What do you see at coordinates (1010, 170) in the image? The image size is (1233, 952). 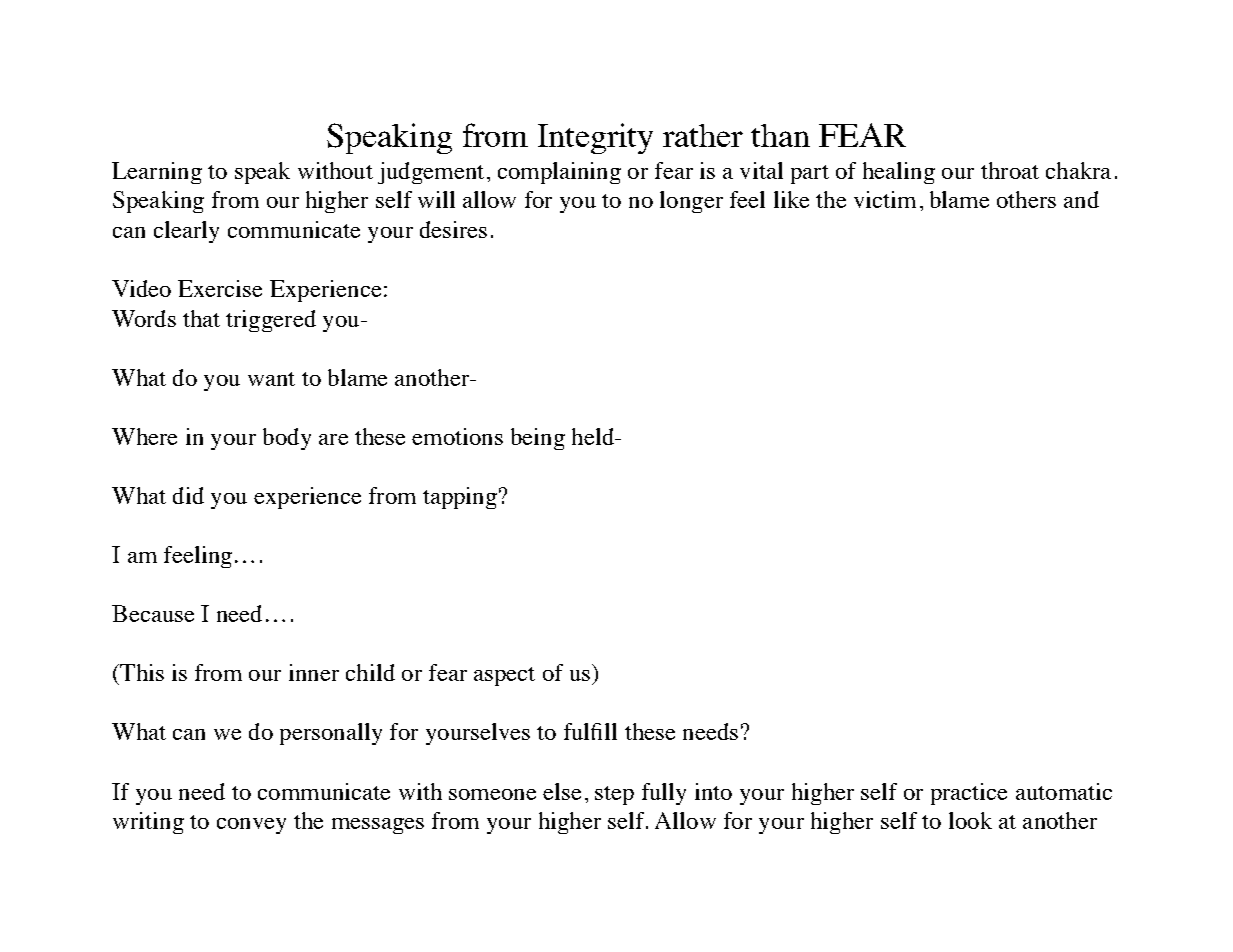 I see `throat` at bounding box center [1010, 170].
